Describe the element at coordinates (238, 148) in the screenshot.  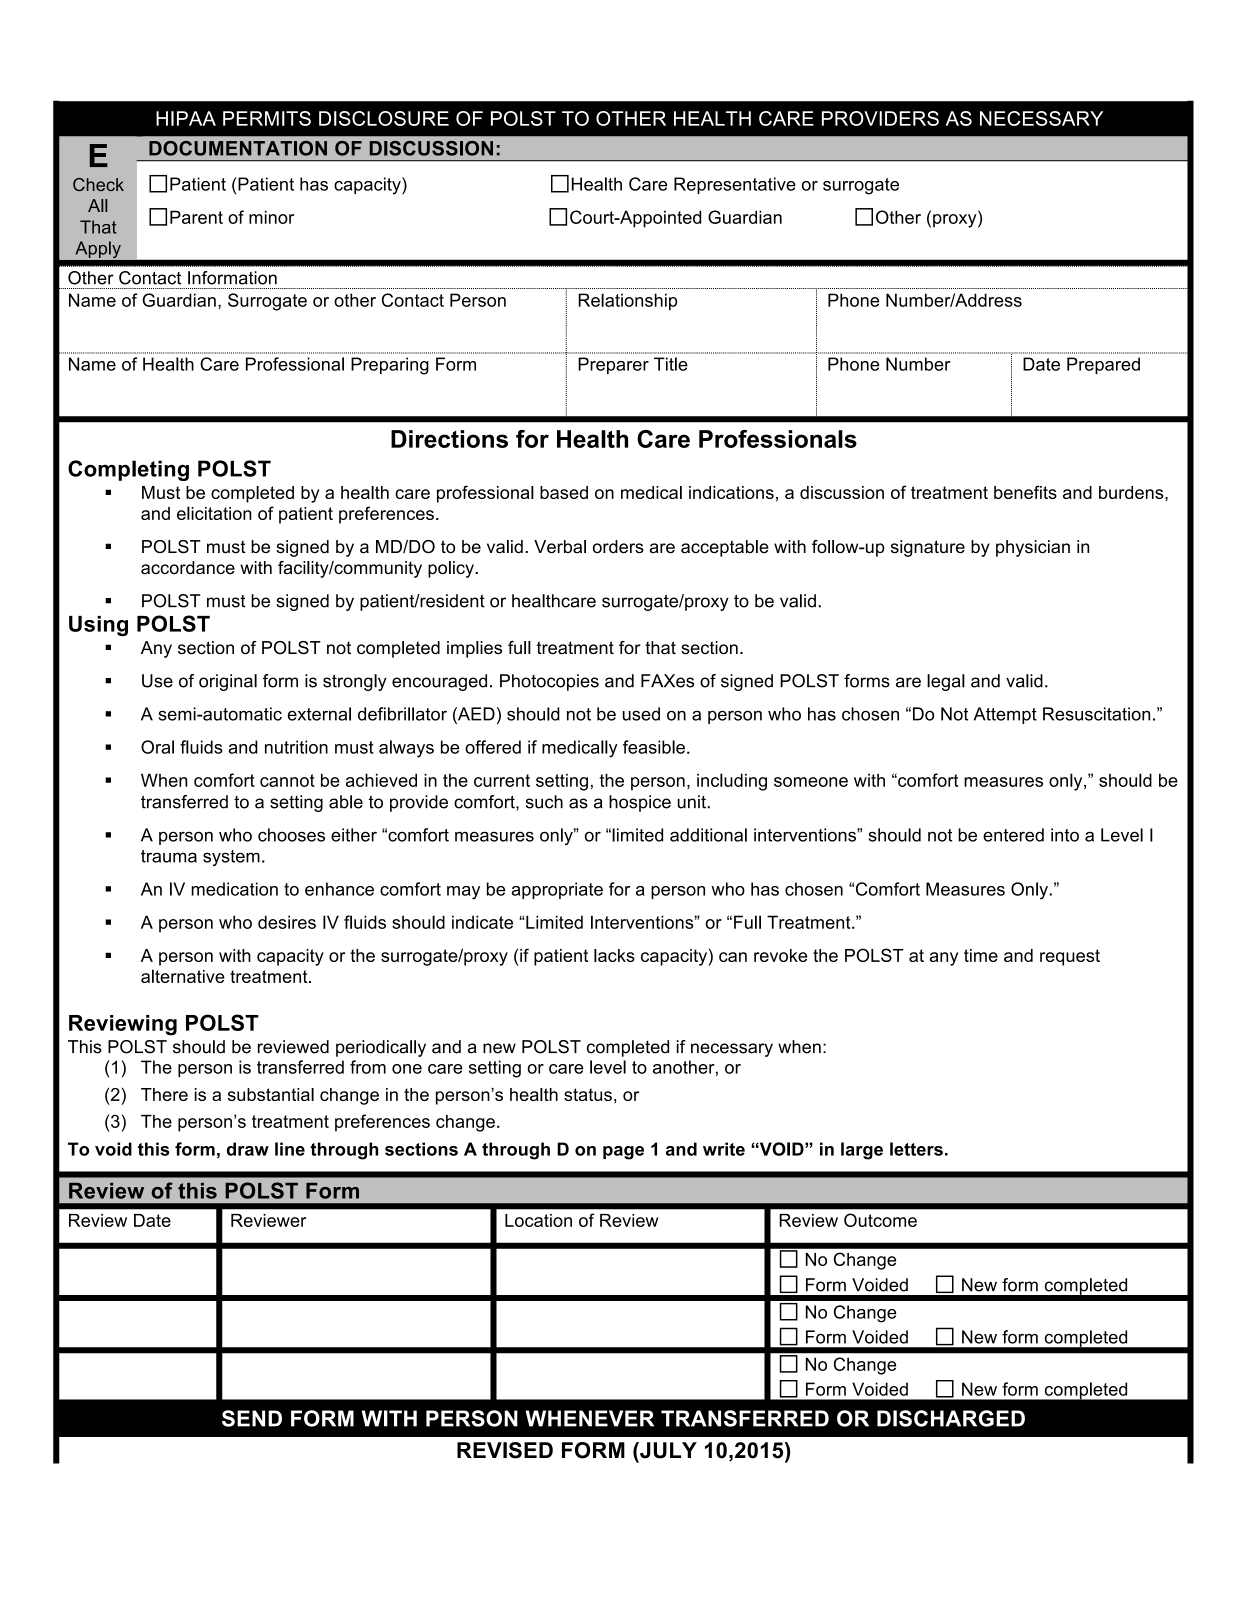
I see `DOCUMENTATION` at that location.
